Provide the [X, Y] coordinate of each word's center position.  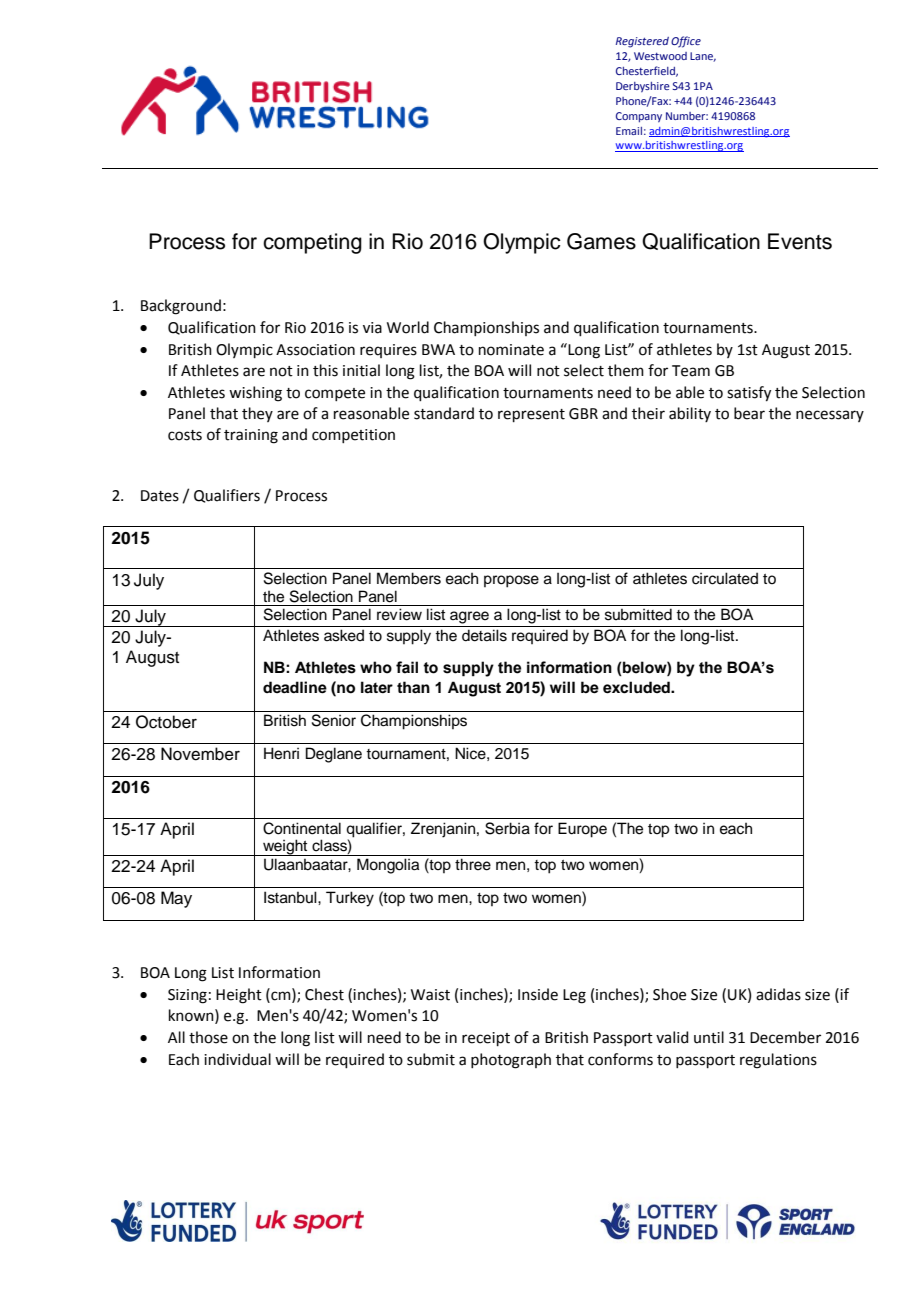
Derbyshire [643, 87]
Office [686, 42]
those [208, 1037]
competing [312, 243]
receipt [486, 1039]
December [785, 1037]
